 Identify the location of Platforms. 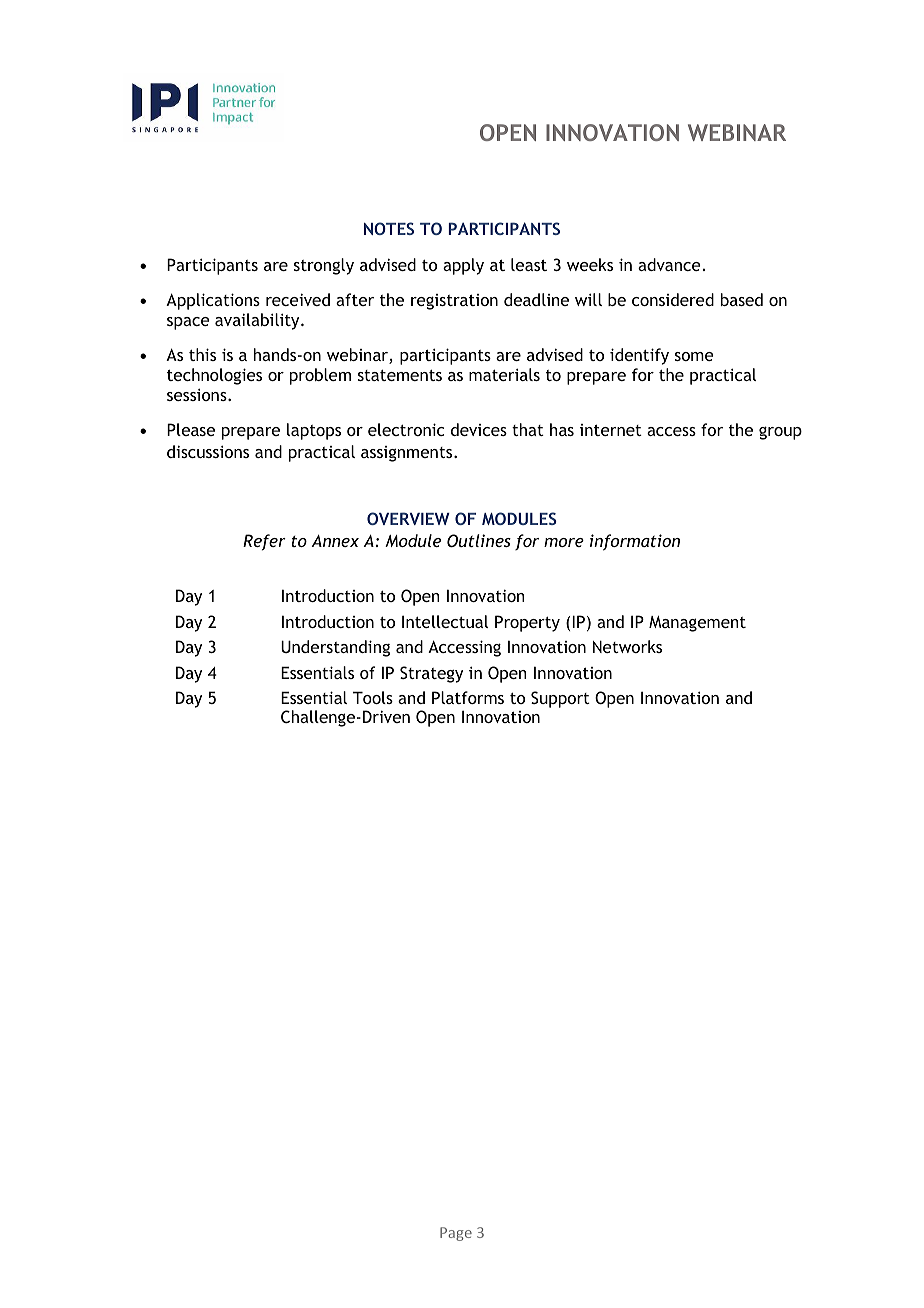
(468, 697).
